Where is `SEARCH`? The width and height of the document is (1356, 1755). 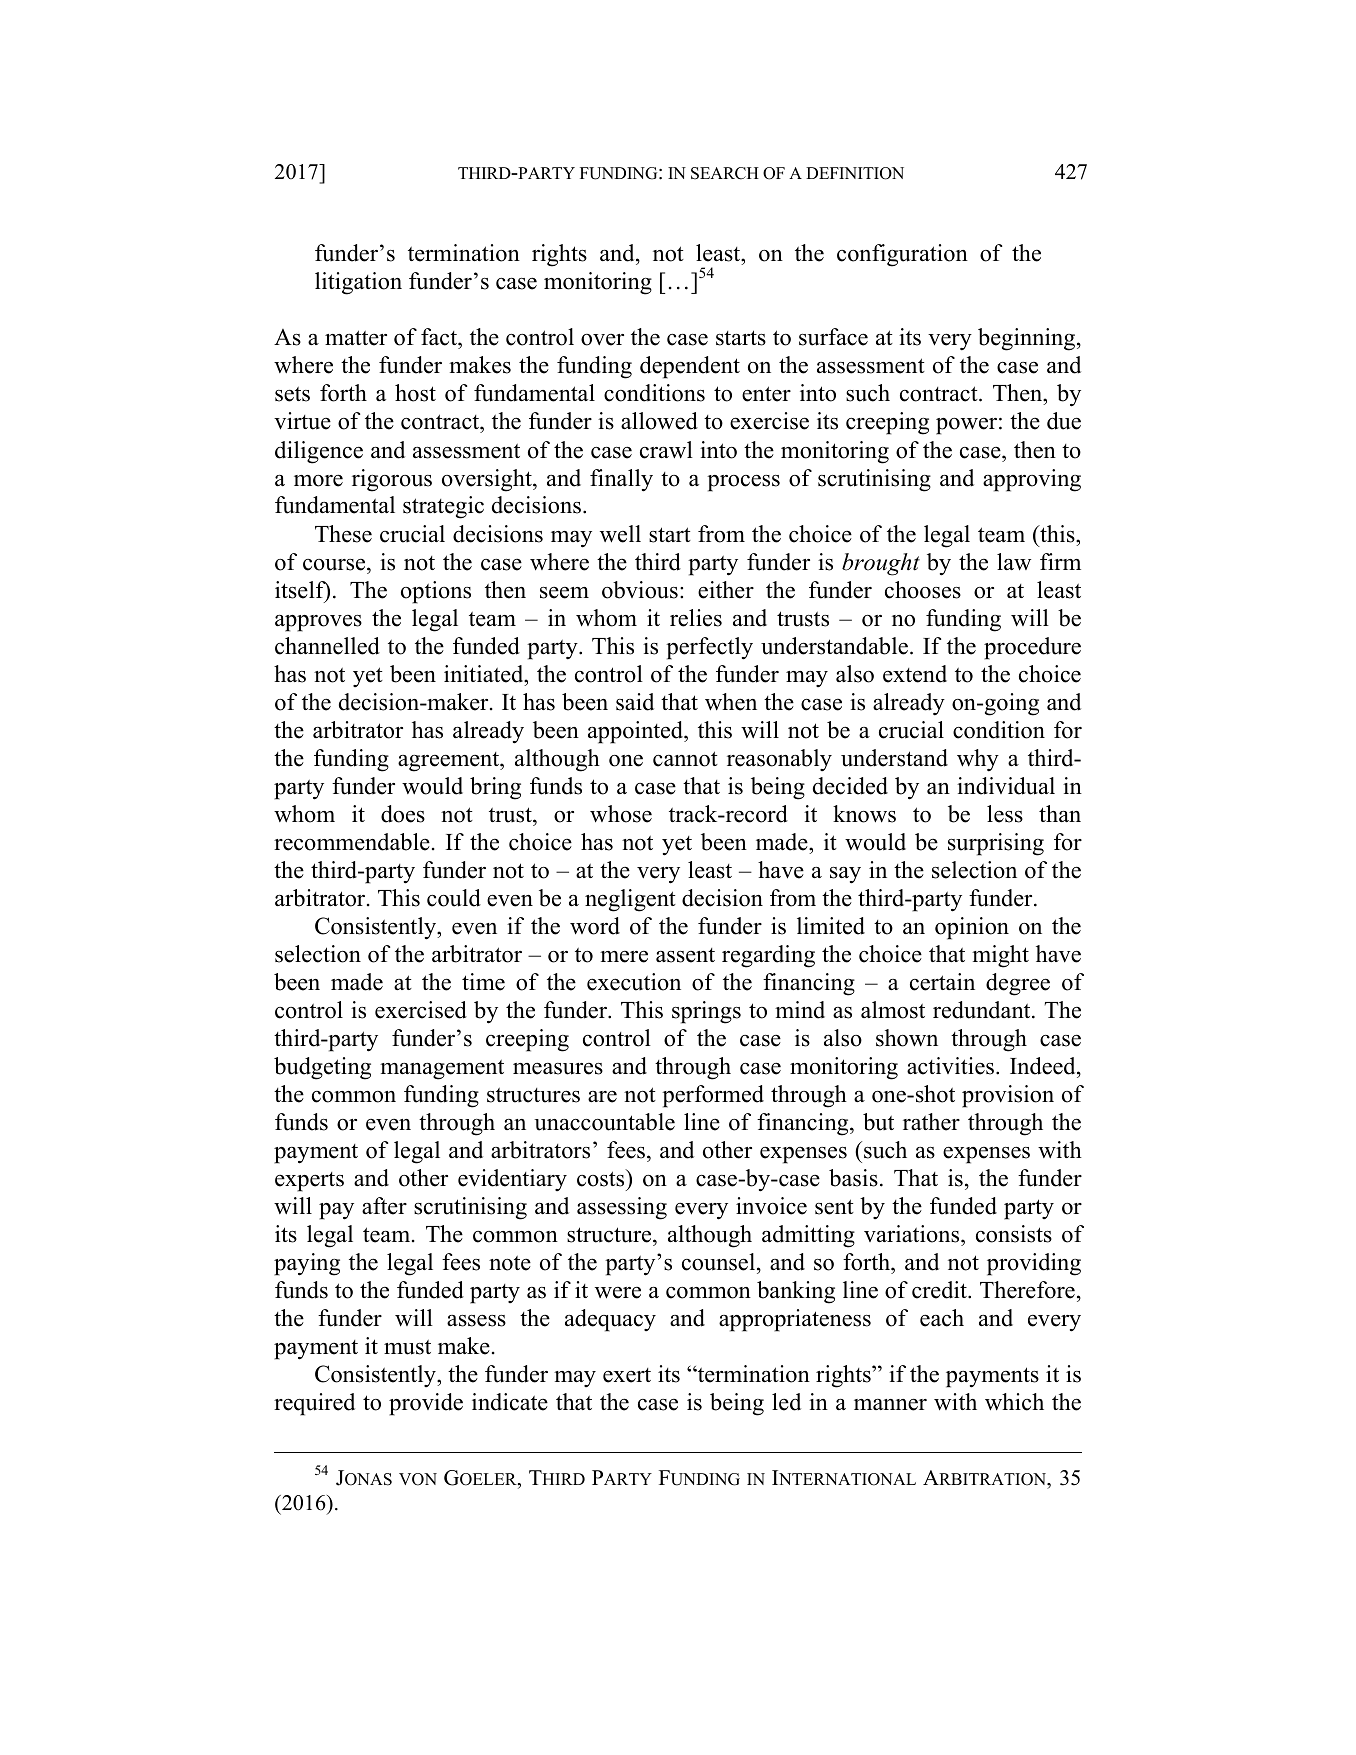
SEARCH is located at coordinates (725, 173).
